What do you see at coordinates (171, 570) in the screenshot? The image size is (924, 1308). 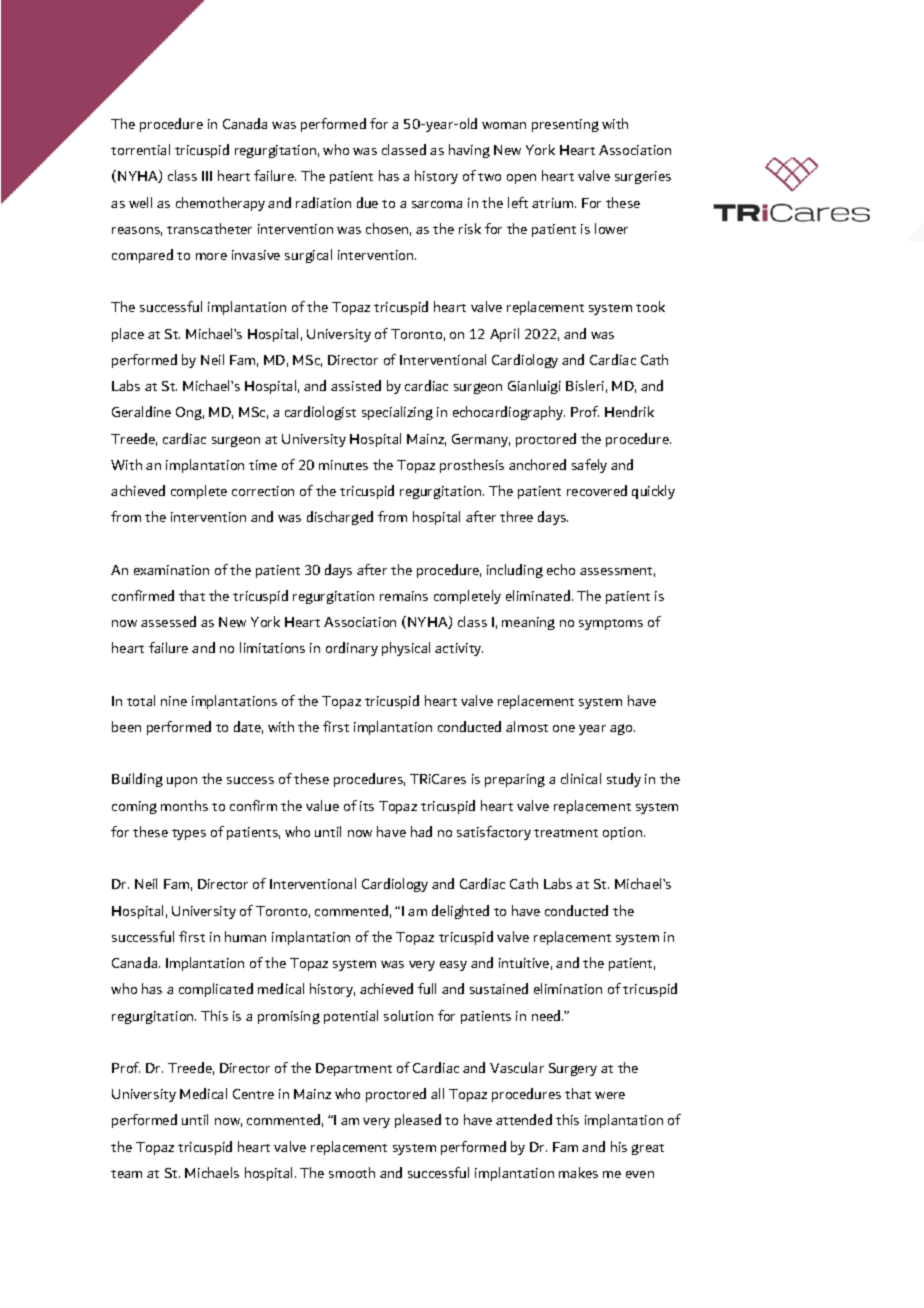 I see `examination` at bounding box center [171, 570].
